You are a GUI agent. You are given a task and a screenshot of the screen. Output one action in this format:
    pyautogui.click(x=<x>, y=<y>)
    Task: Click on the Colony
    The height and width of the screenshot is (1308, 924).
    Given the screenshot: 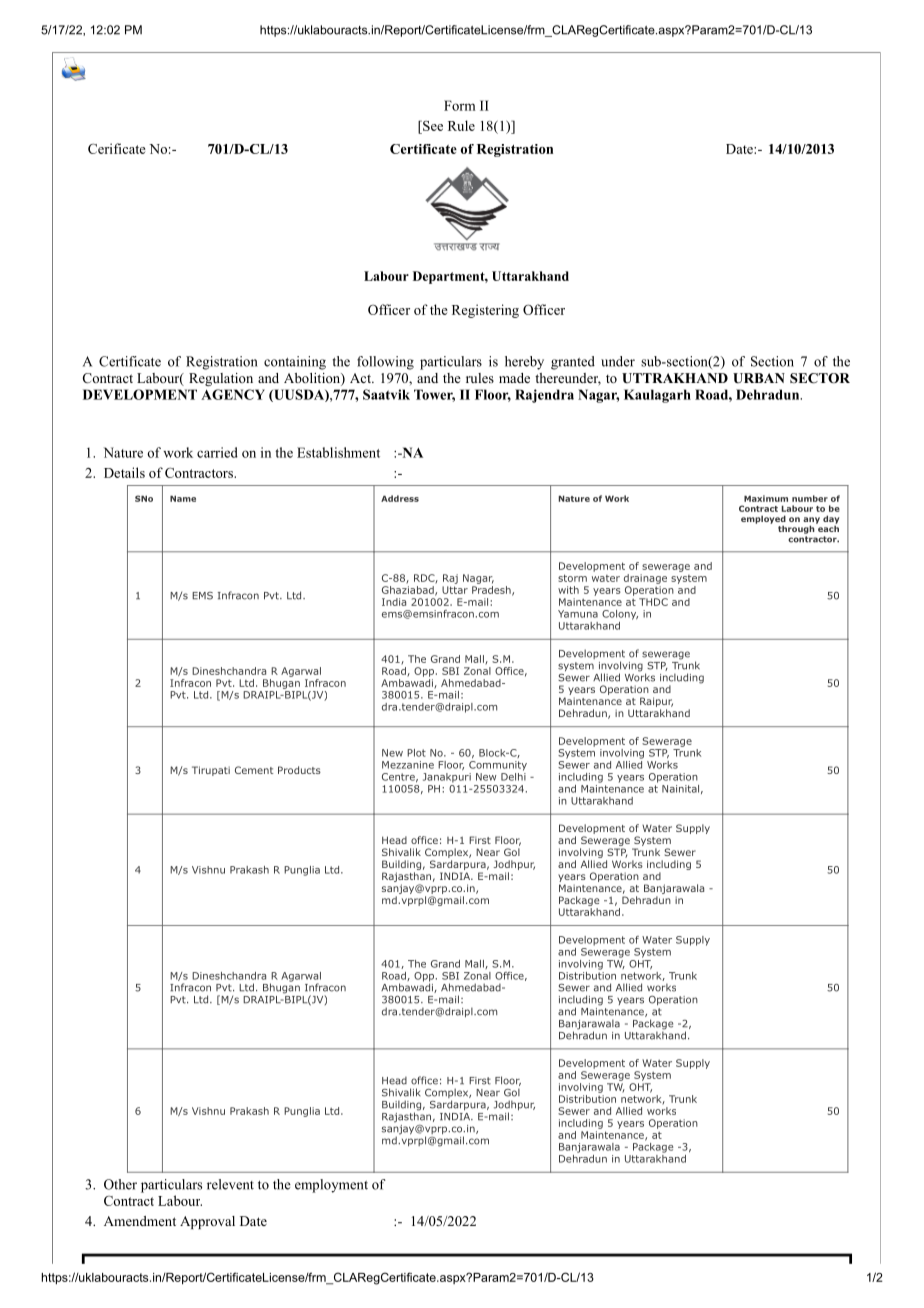 What is the action you would take?
    pyautogui.click(x=620, y=615)
